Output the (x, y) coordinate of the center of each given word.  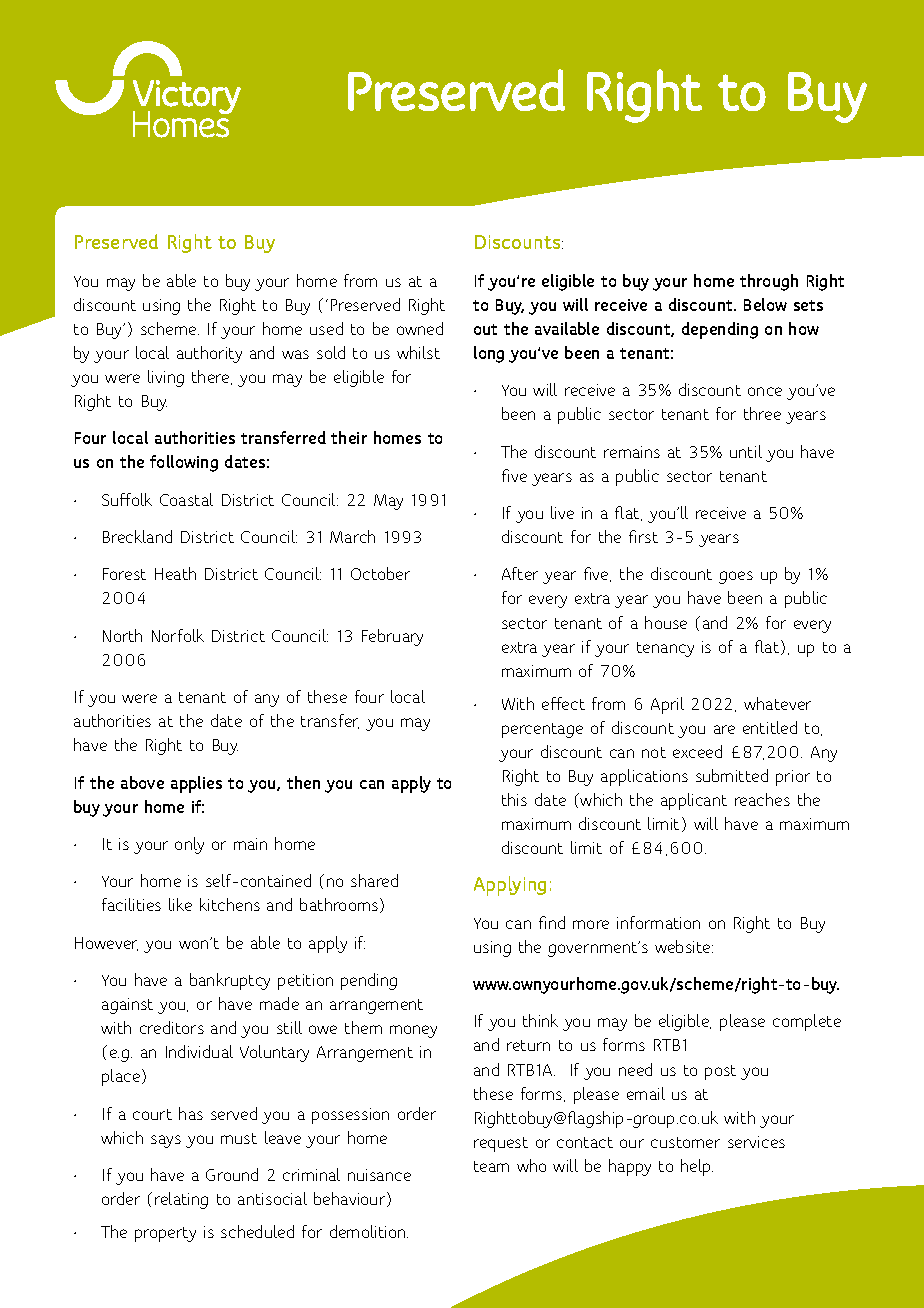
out (485, 329)
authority (209, 354)
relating (181, 1200)
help (697, 1167)
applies (196, 784)
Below (765, 304)
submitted (732, 775)
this (514, 799)
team (491, 1166)
